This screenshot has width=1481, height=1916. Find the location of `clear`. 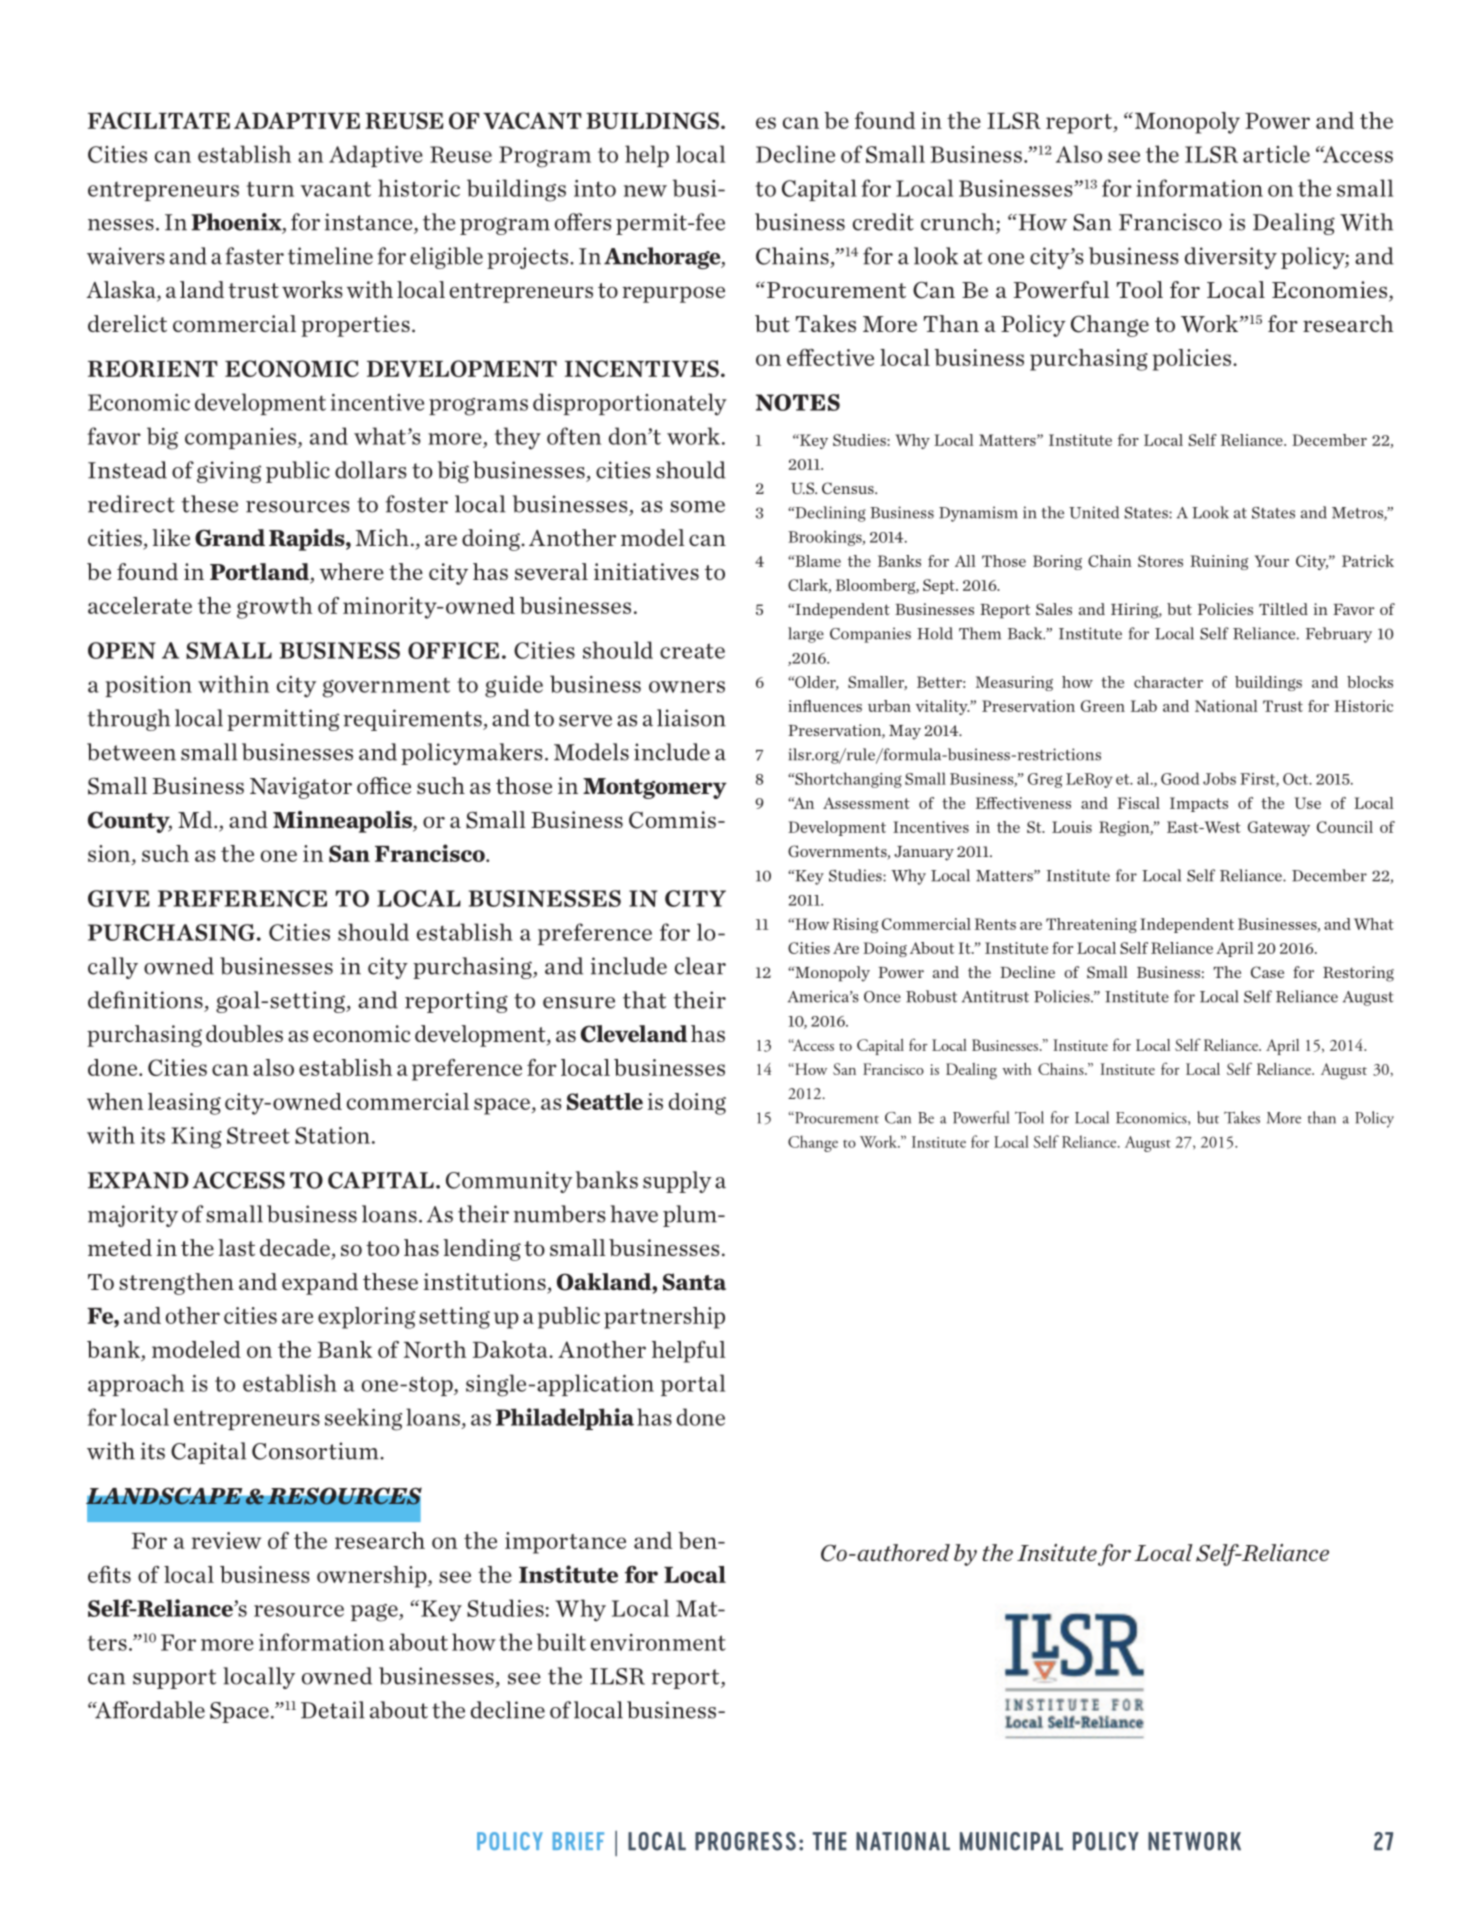

clear is located at coordinates (700, 966).
